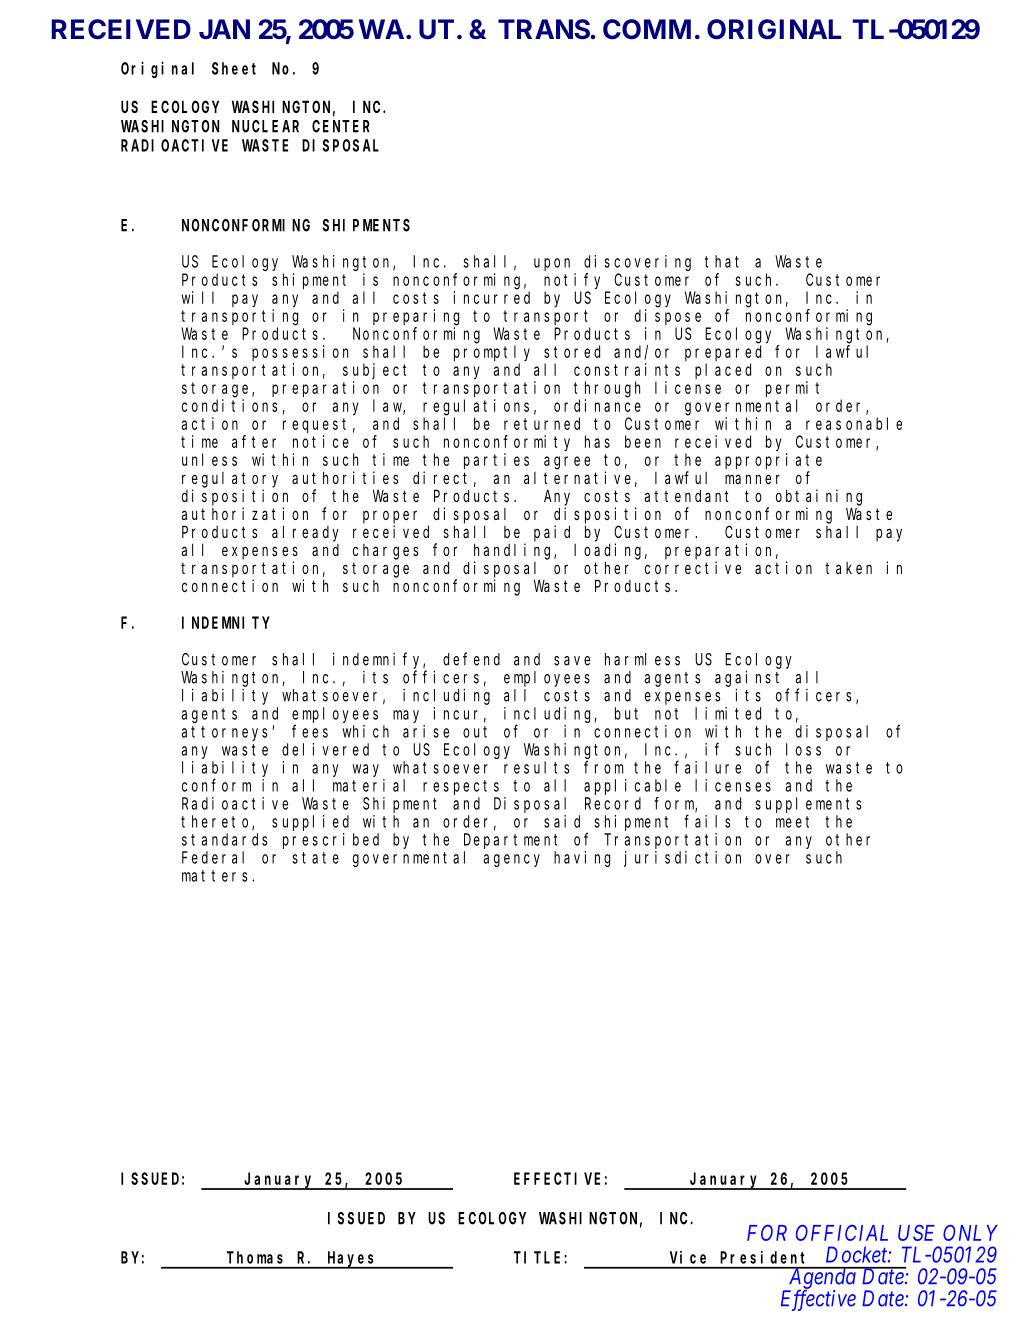  I want to click on OFFICIAL, so click(842, 1233).
